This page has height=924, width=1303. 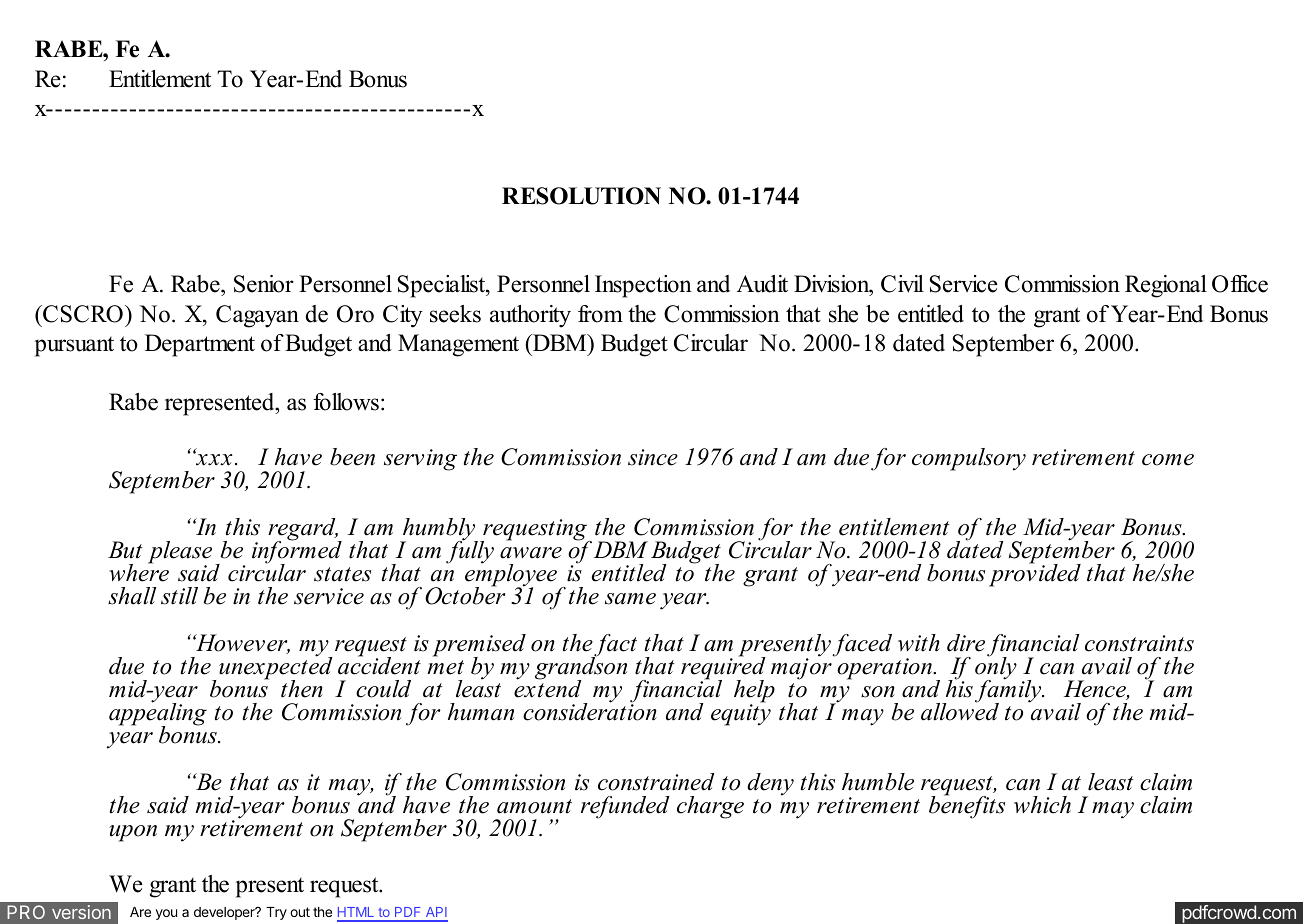 What do you see at coordinates (723, 668) in the page?
I see `required` at bounding box center [723, 668].
